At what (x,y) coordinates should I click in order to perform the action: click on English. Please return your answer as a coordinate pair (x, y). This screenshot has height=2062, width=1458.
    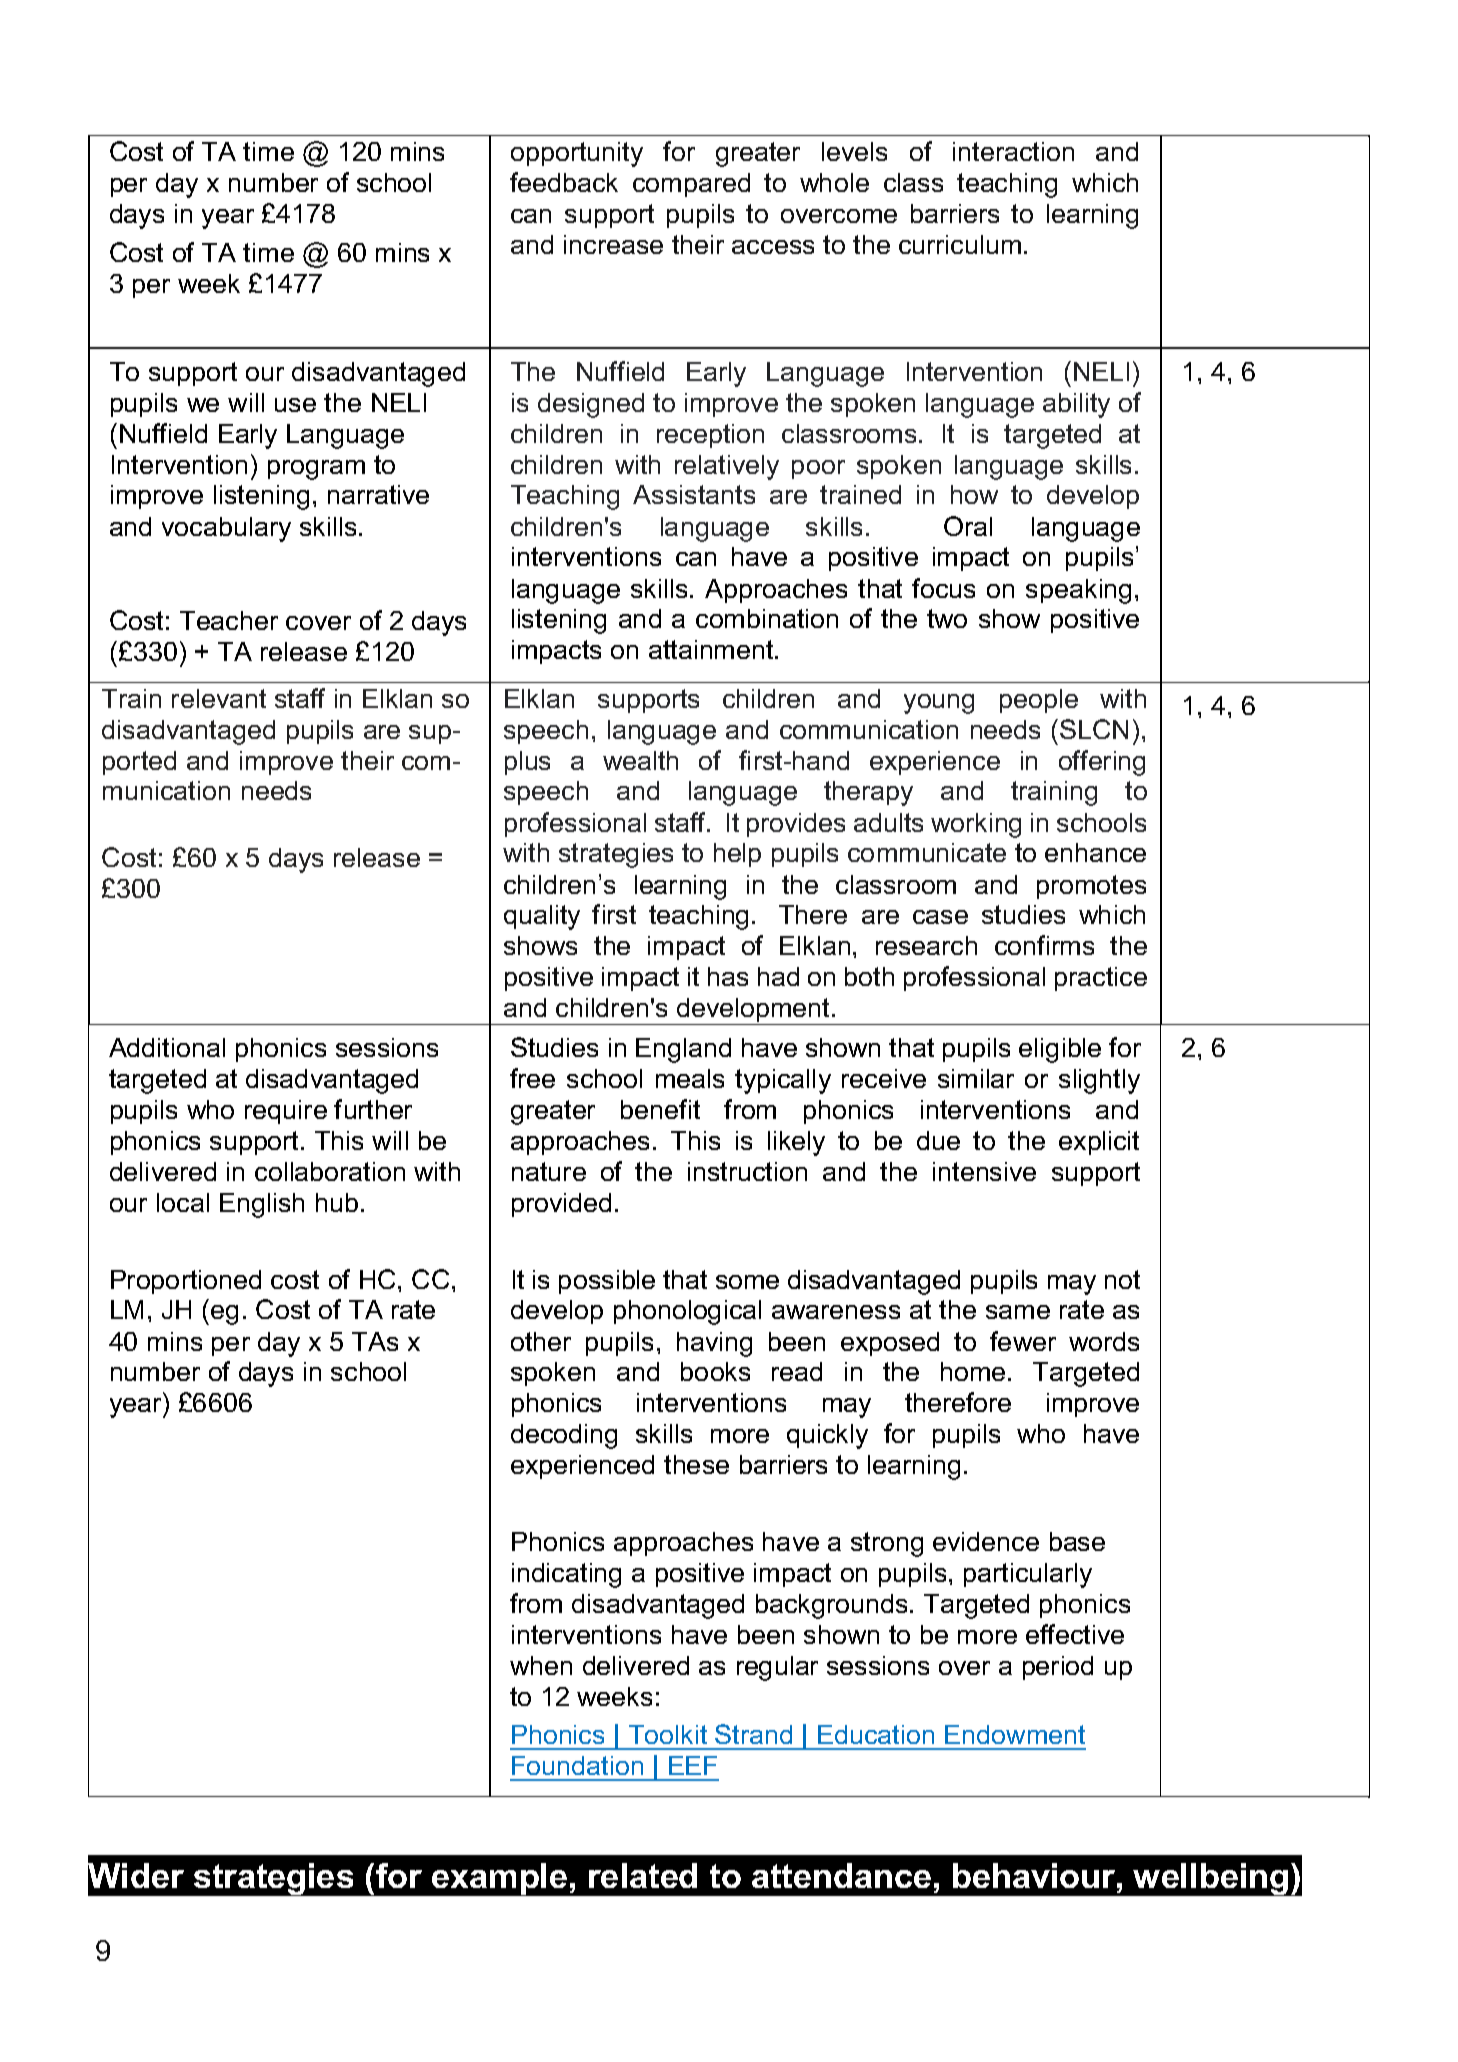
    Looking at the image, I should click on (262, 1205).
